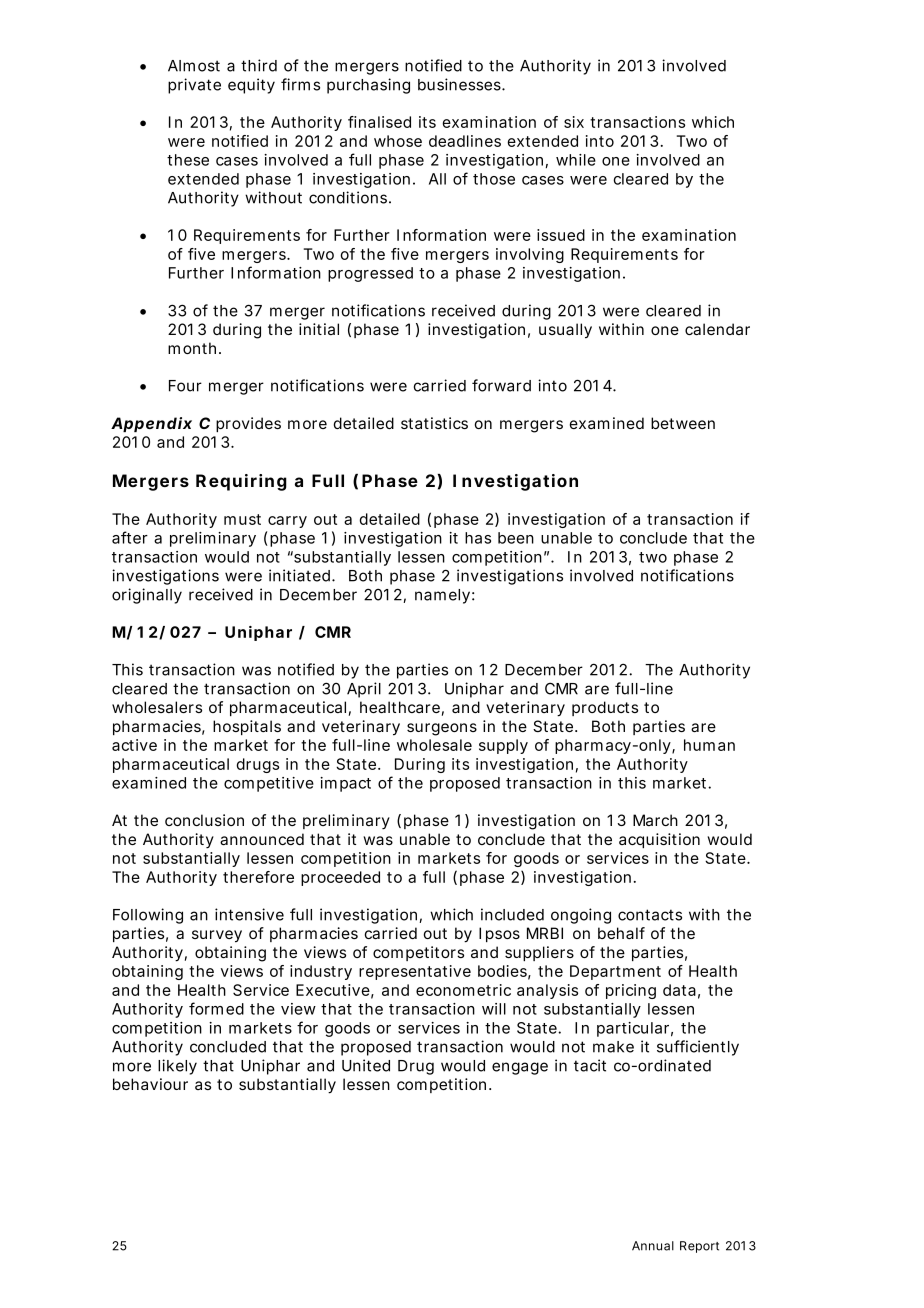 The height and width of the image is (1308, 924). What do you see at coordinates (366, 1065) in the image?
I see `United` at bounding box center [366, 1065].
